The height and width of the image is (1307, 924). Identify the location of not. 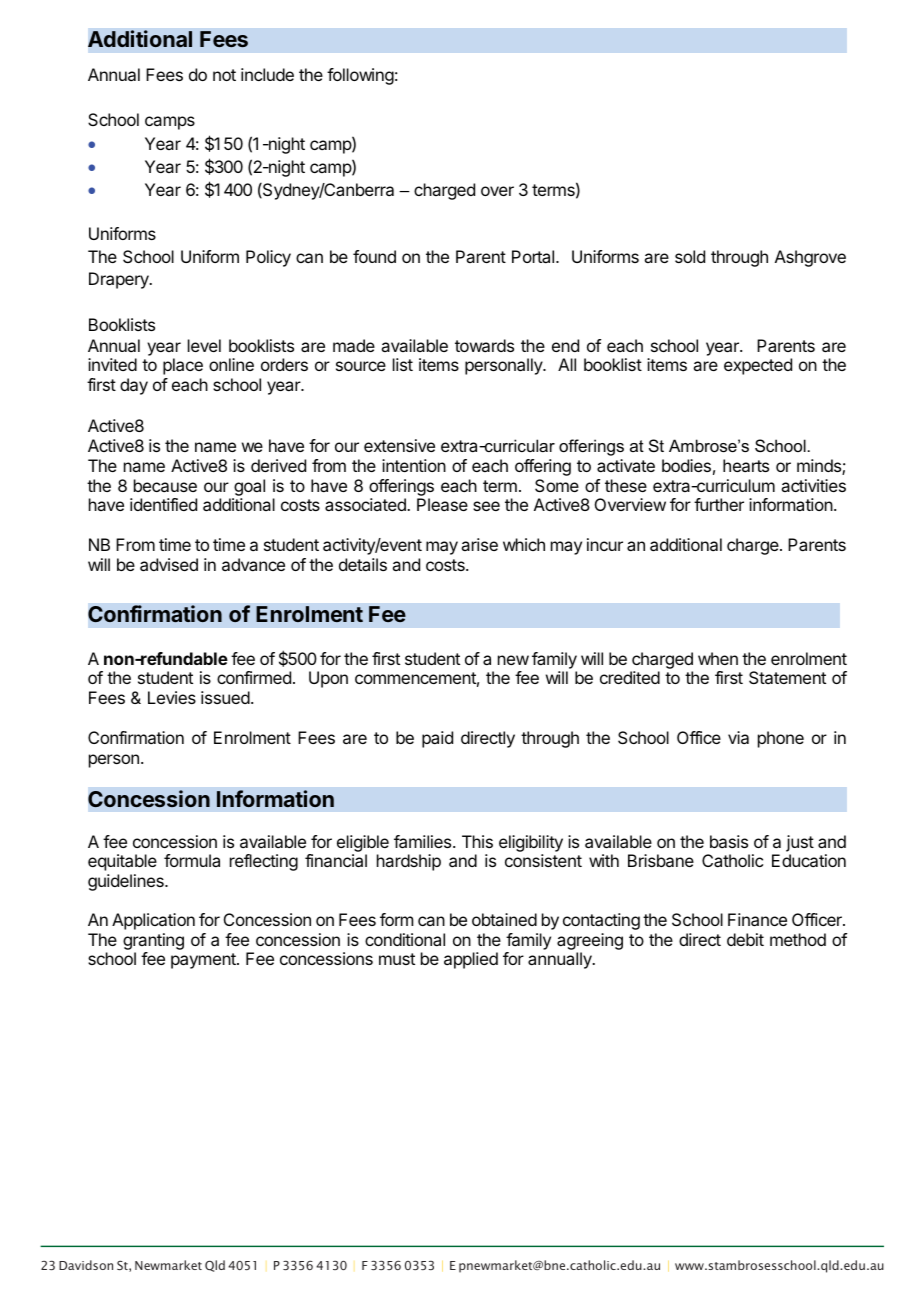
(224, 75).
